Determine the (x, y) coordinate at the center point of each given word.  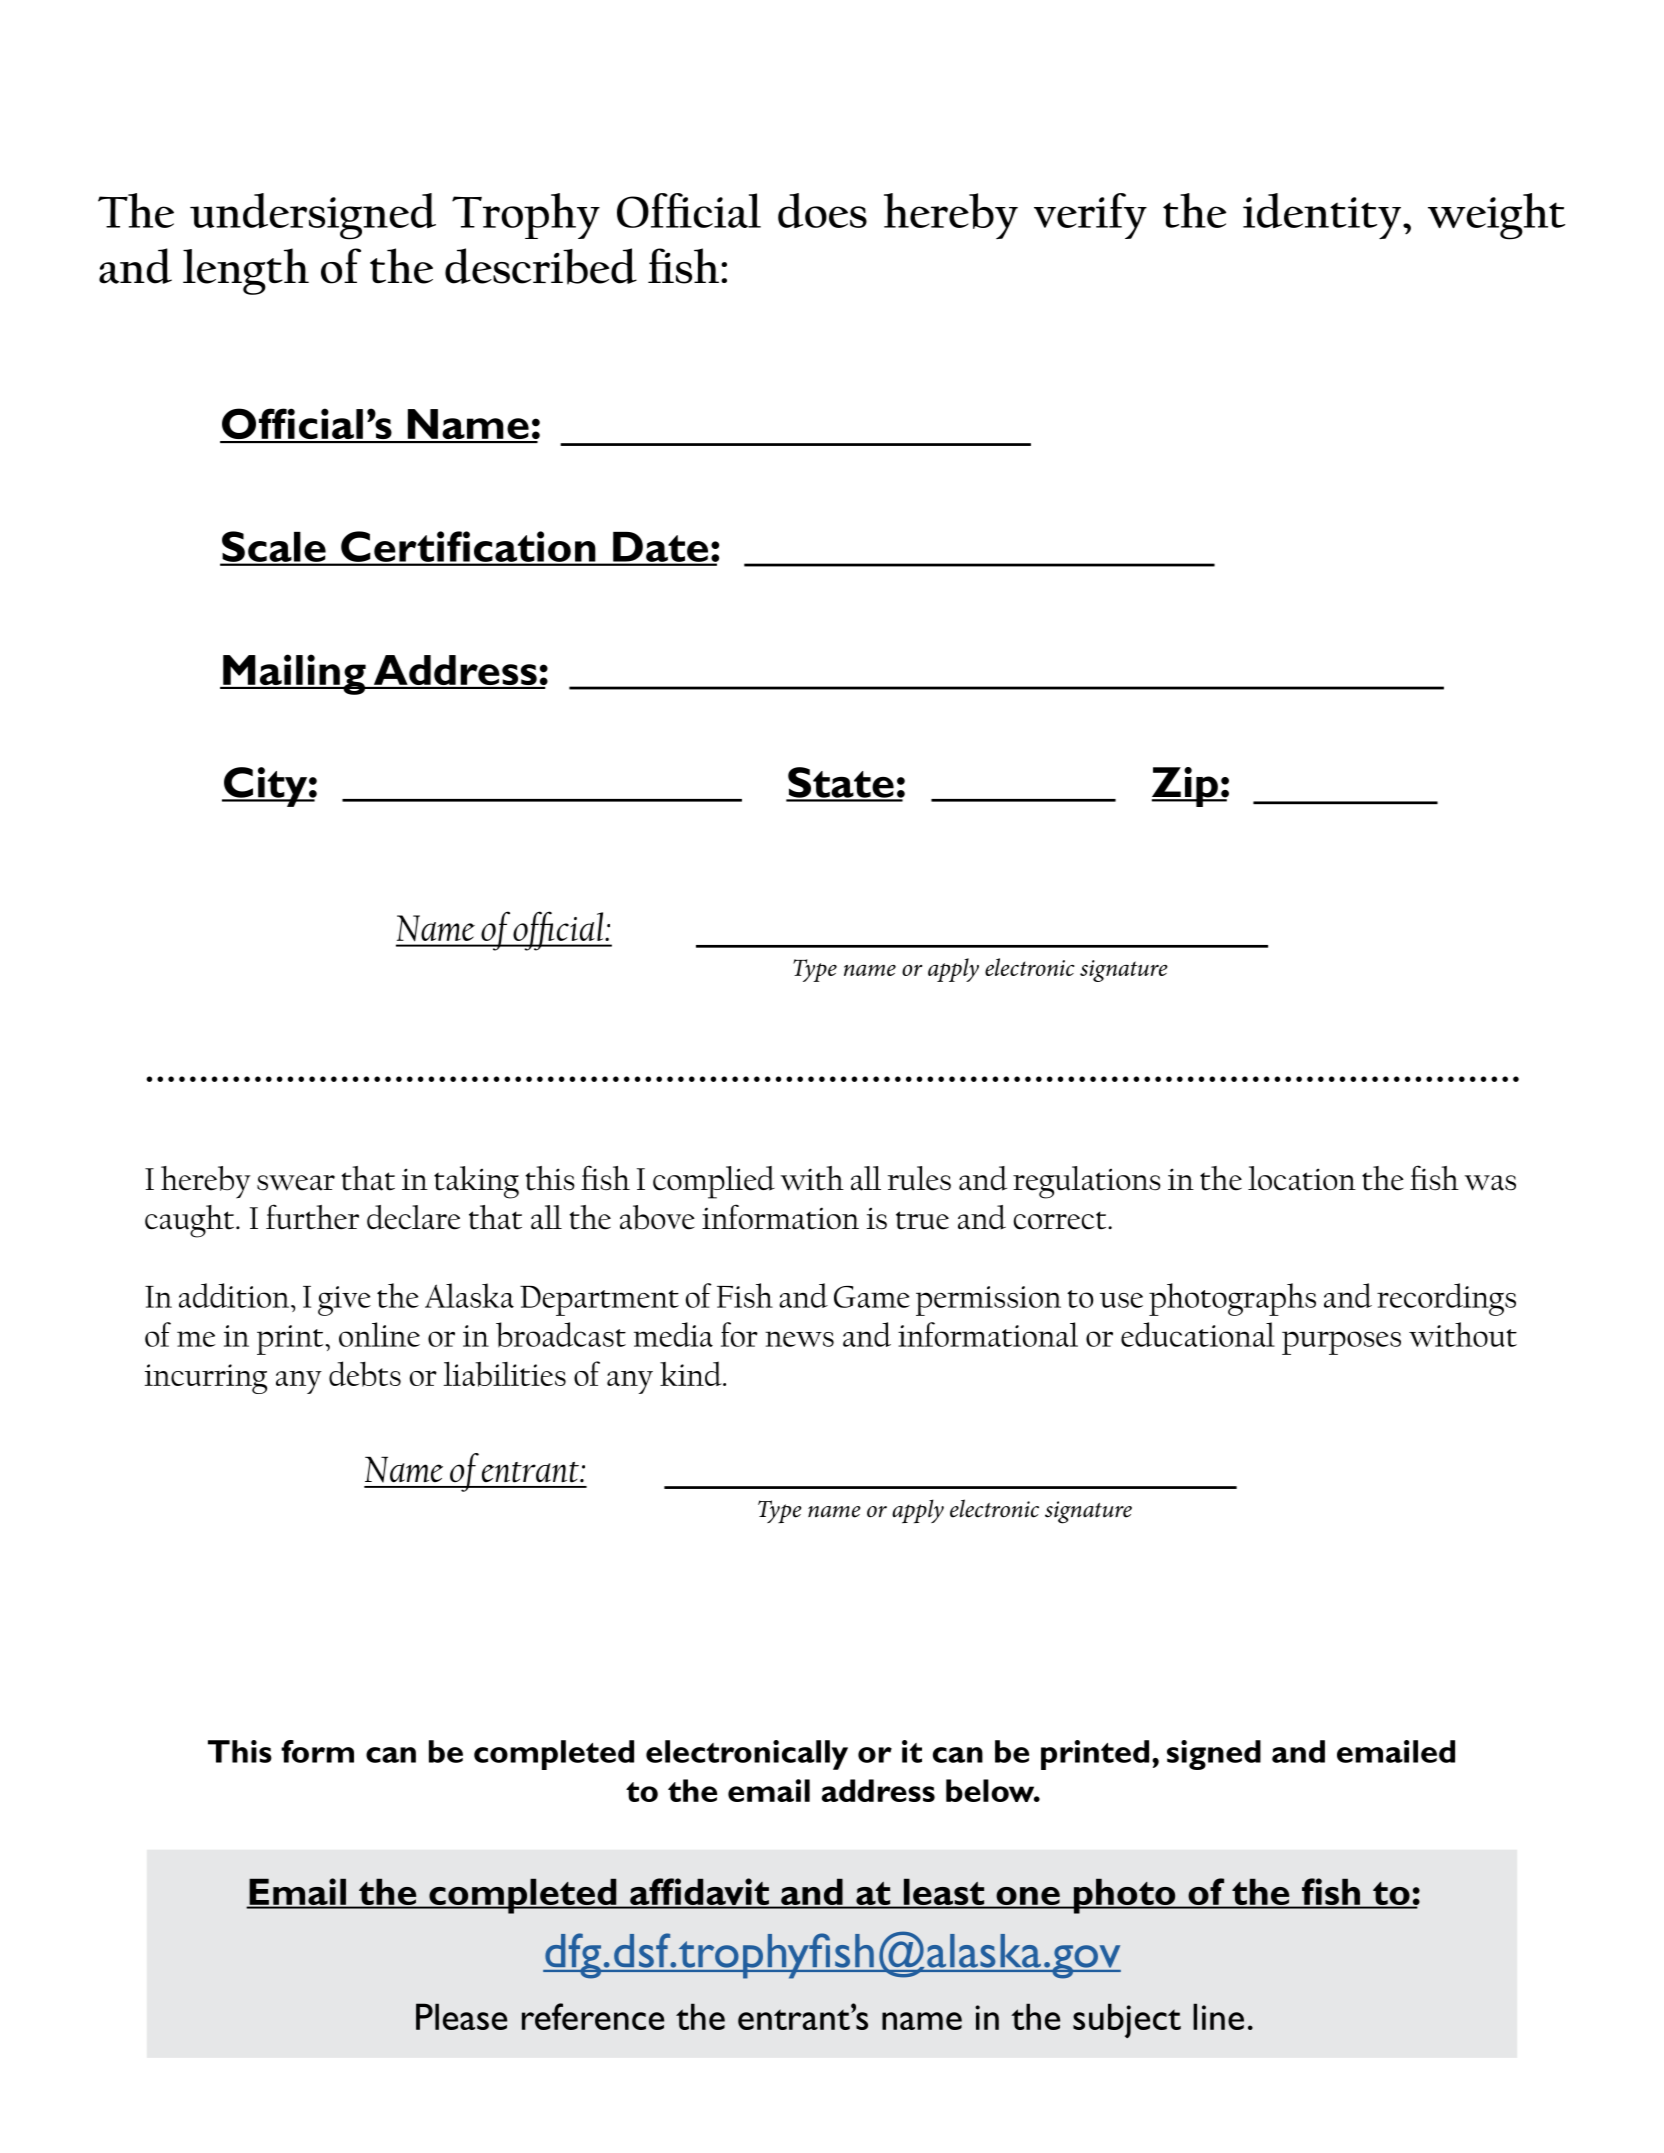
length (246, 271)
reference (593, 2016)
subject (1127, 2020)
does (822, 210)
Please (461, 2016)
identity (1322, 216)
